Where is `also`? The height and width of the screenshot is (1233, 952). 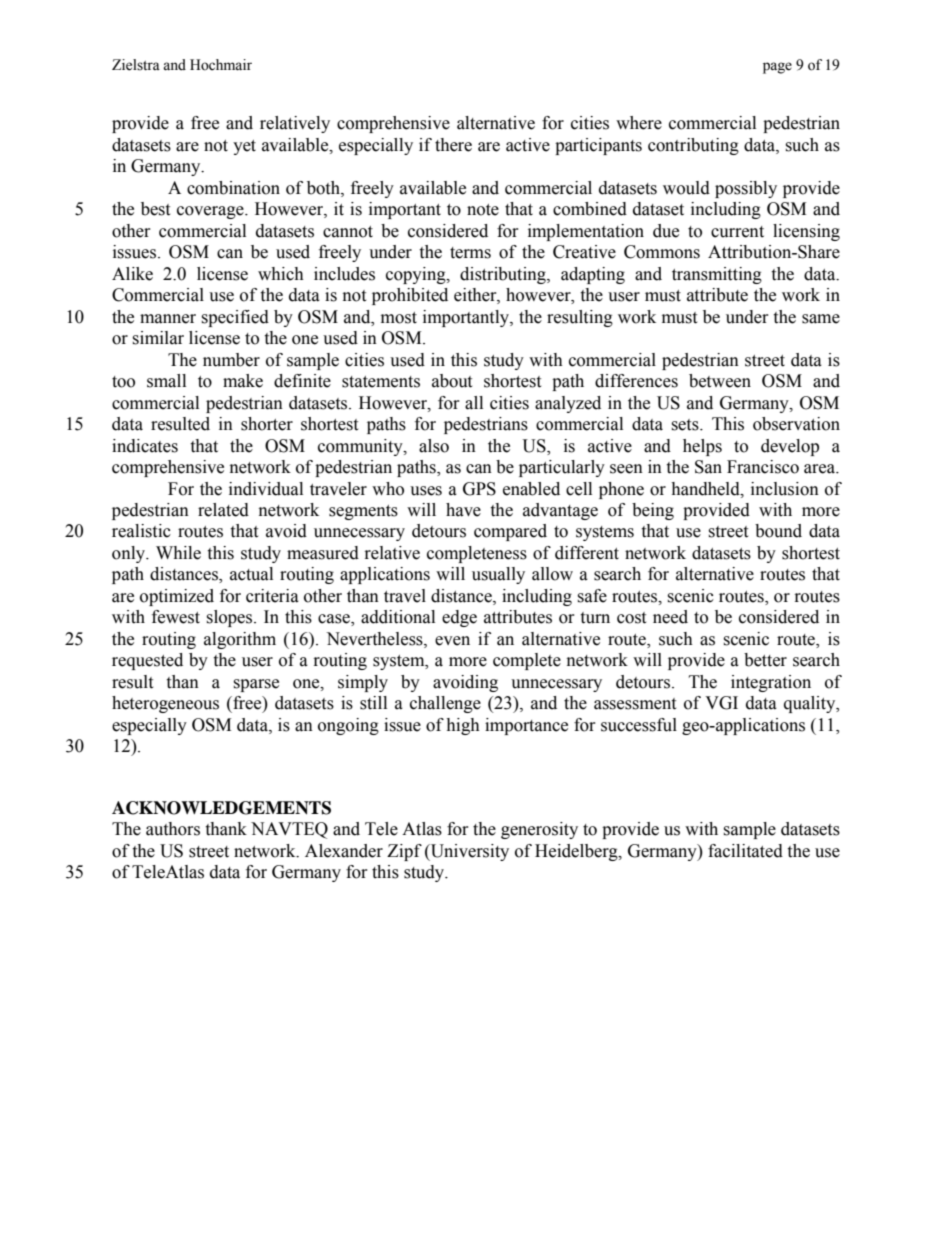 also is located at coordinates (434, 446).
